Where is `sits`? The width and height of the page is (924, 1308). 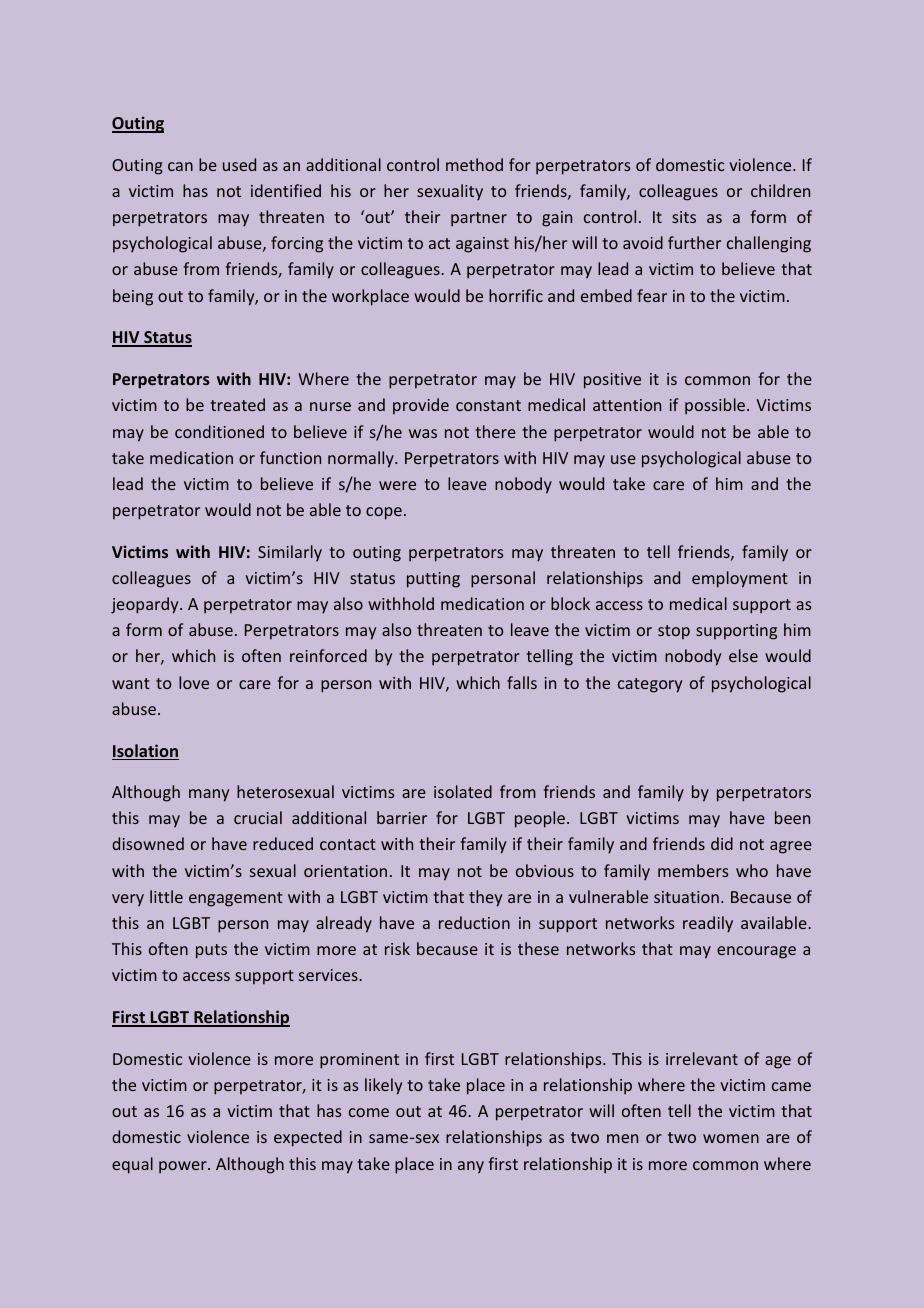
sits is located at coordinates (684, 217).
